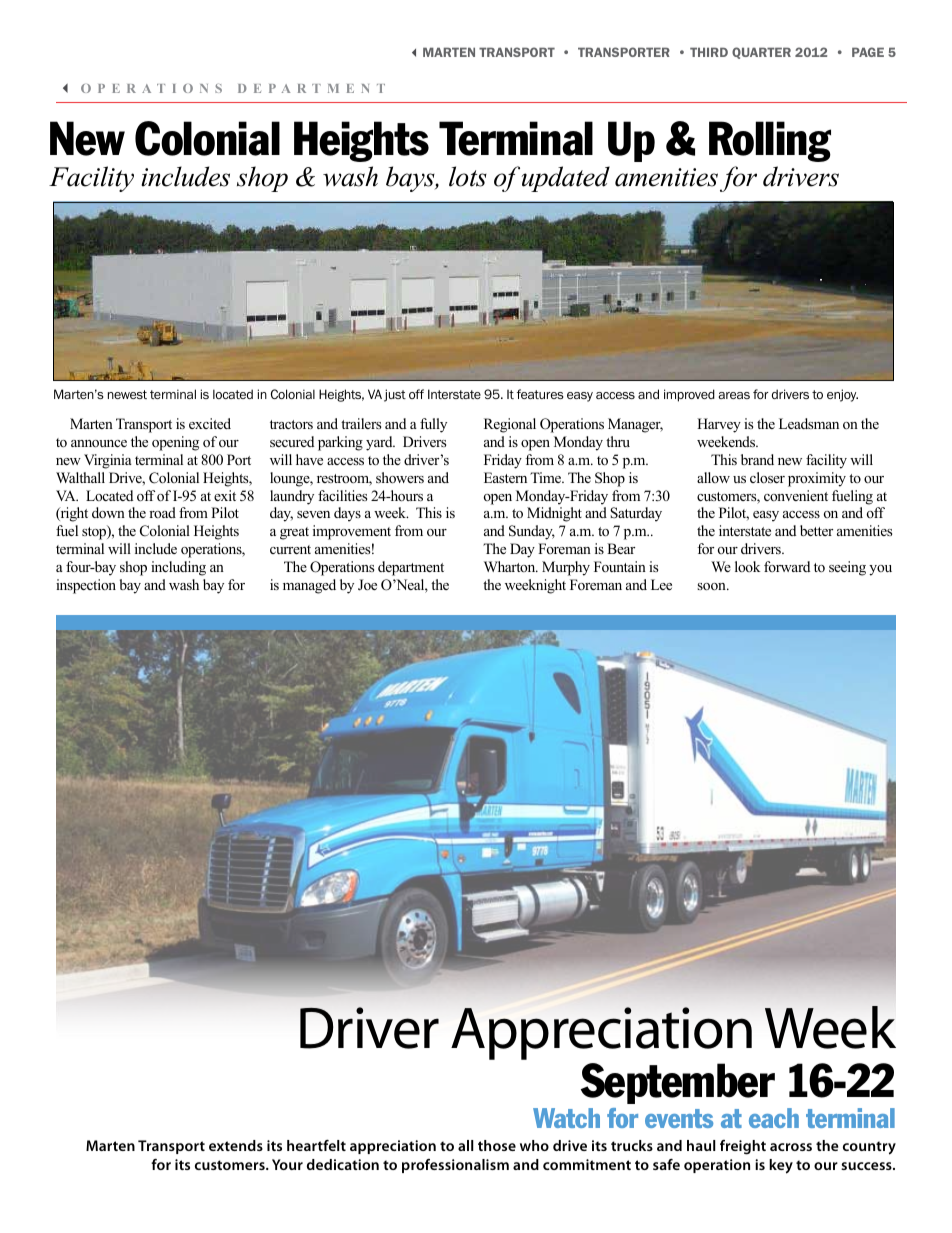 The height and width of the screenshot is (1233, 952). Describe the element at coordinates (367, 585) in the screenshot. I see `Joe` at that location.
